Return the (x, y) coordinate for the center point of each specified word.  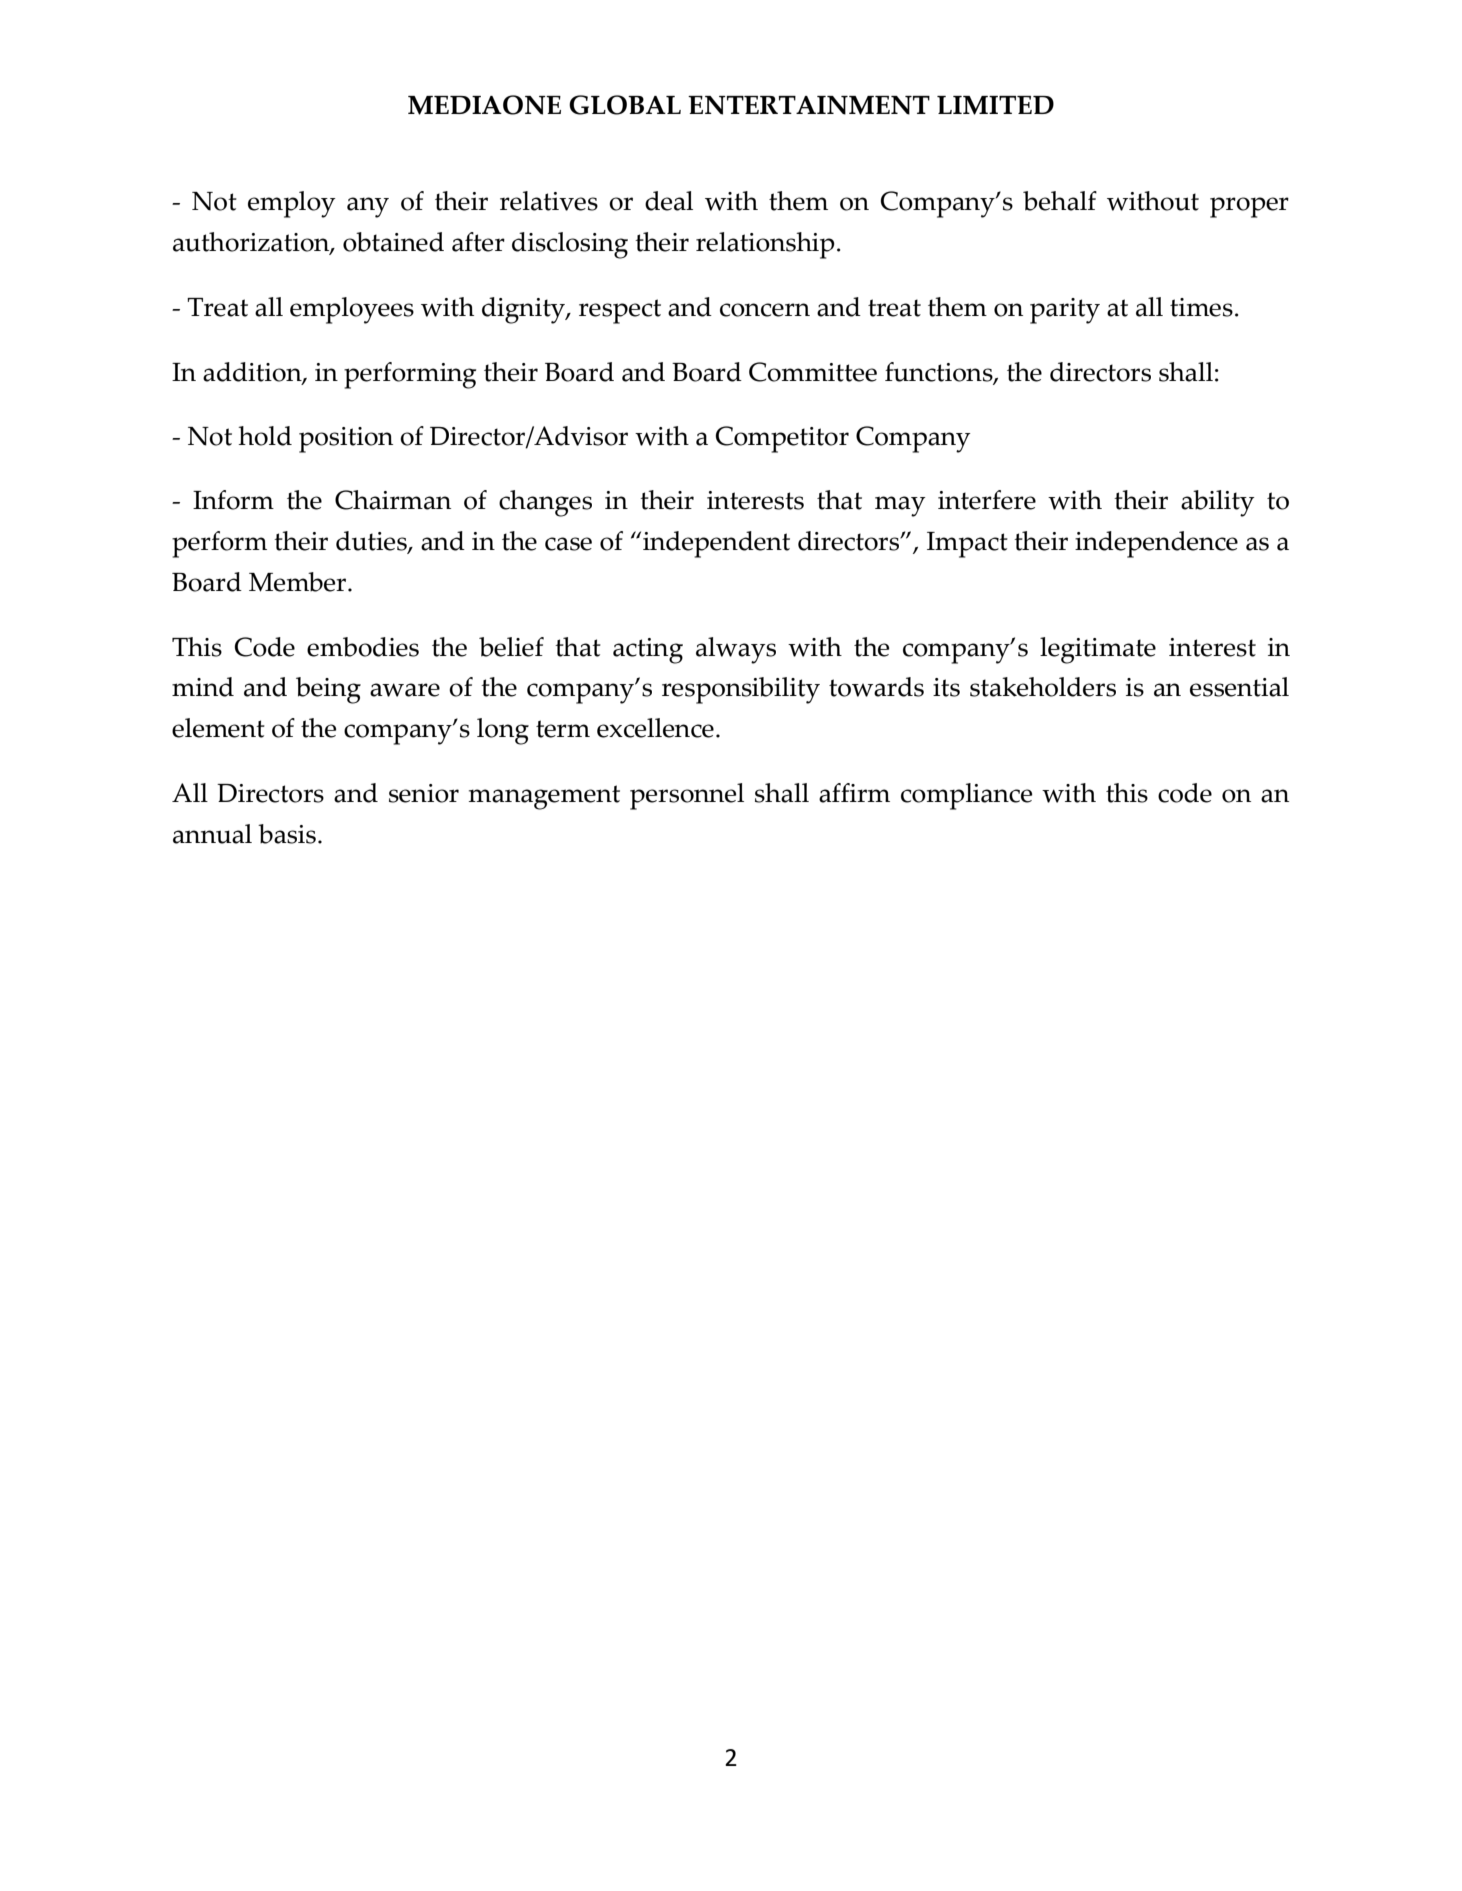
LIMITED (995, 105)
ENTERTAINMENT (809, 105)
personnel (687, 796)
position (346, 440)
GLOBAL (625, 105)
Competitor (782, 439)
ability (1218, 503)
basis (287, 834)
